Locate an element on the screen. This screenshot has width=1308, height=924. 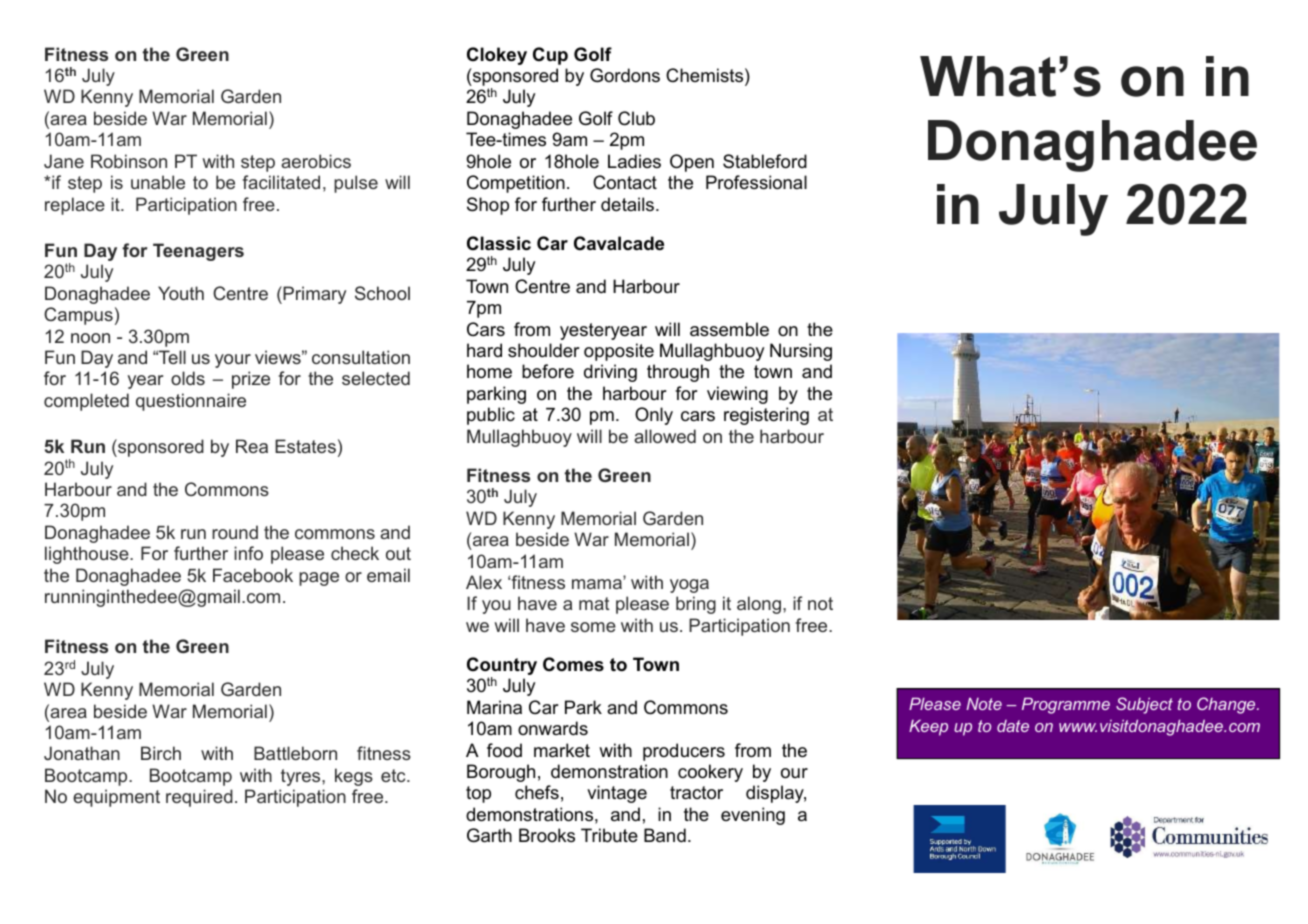
Facebook is located at coordinates (253, 575).
